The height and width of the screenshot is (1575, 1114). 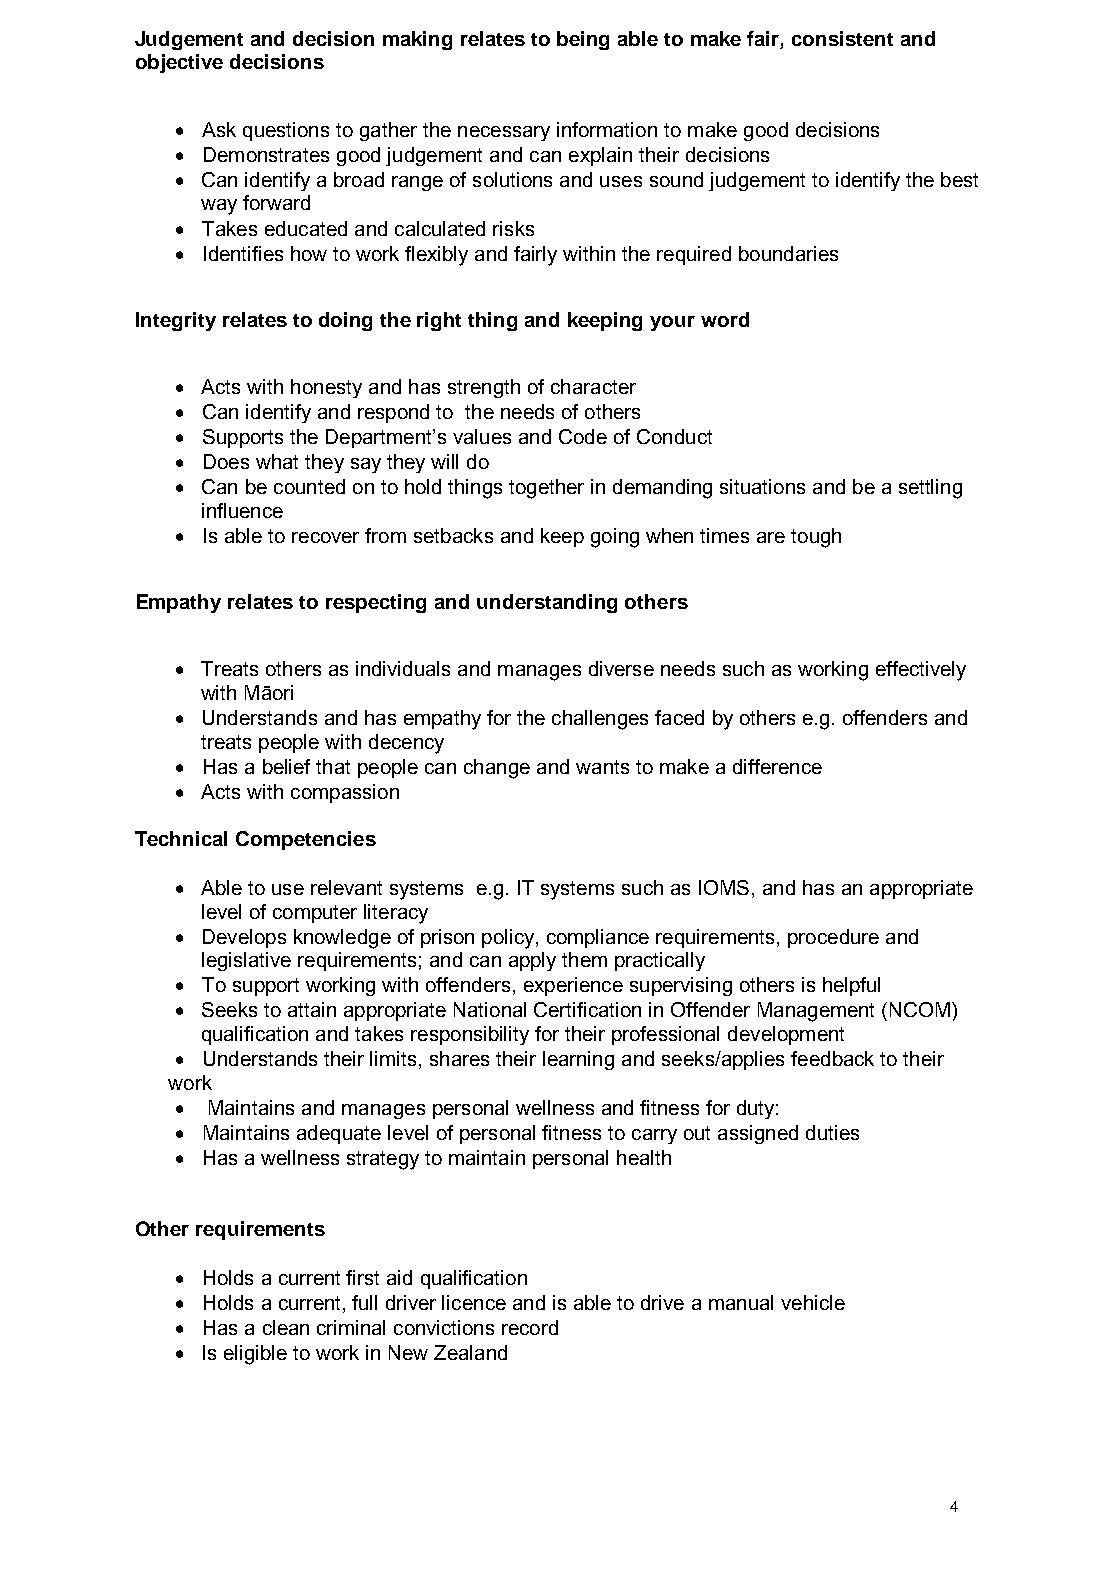 I want to click on consistent, so click(x=842, y=38).
